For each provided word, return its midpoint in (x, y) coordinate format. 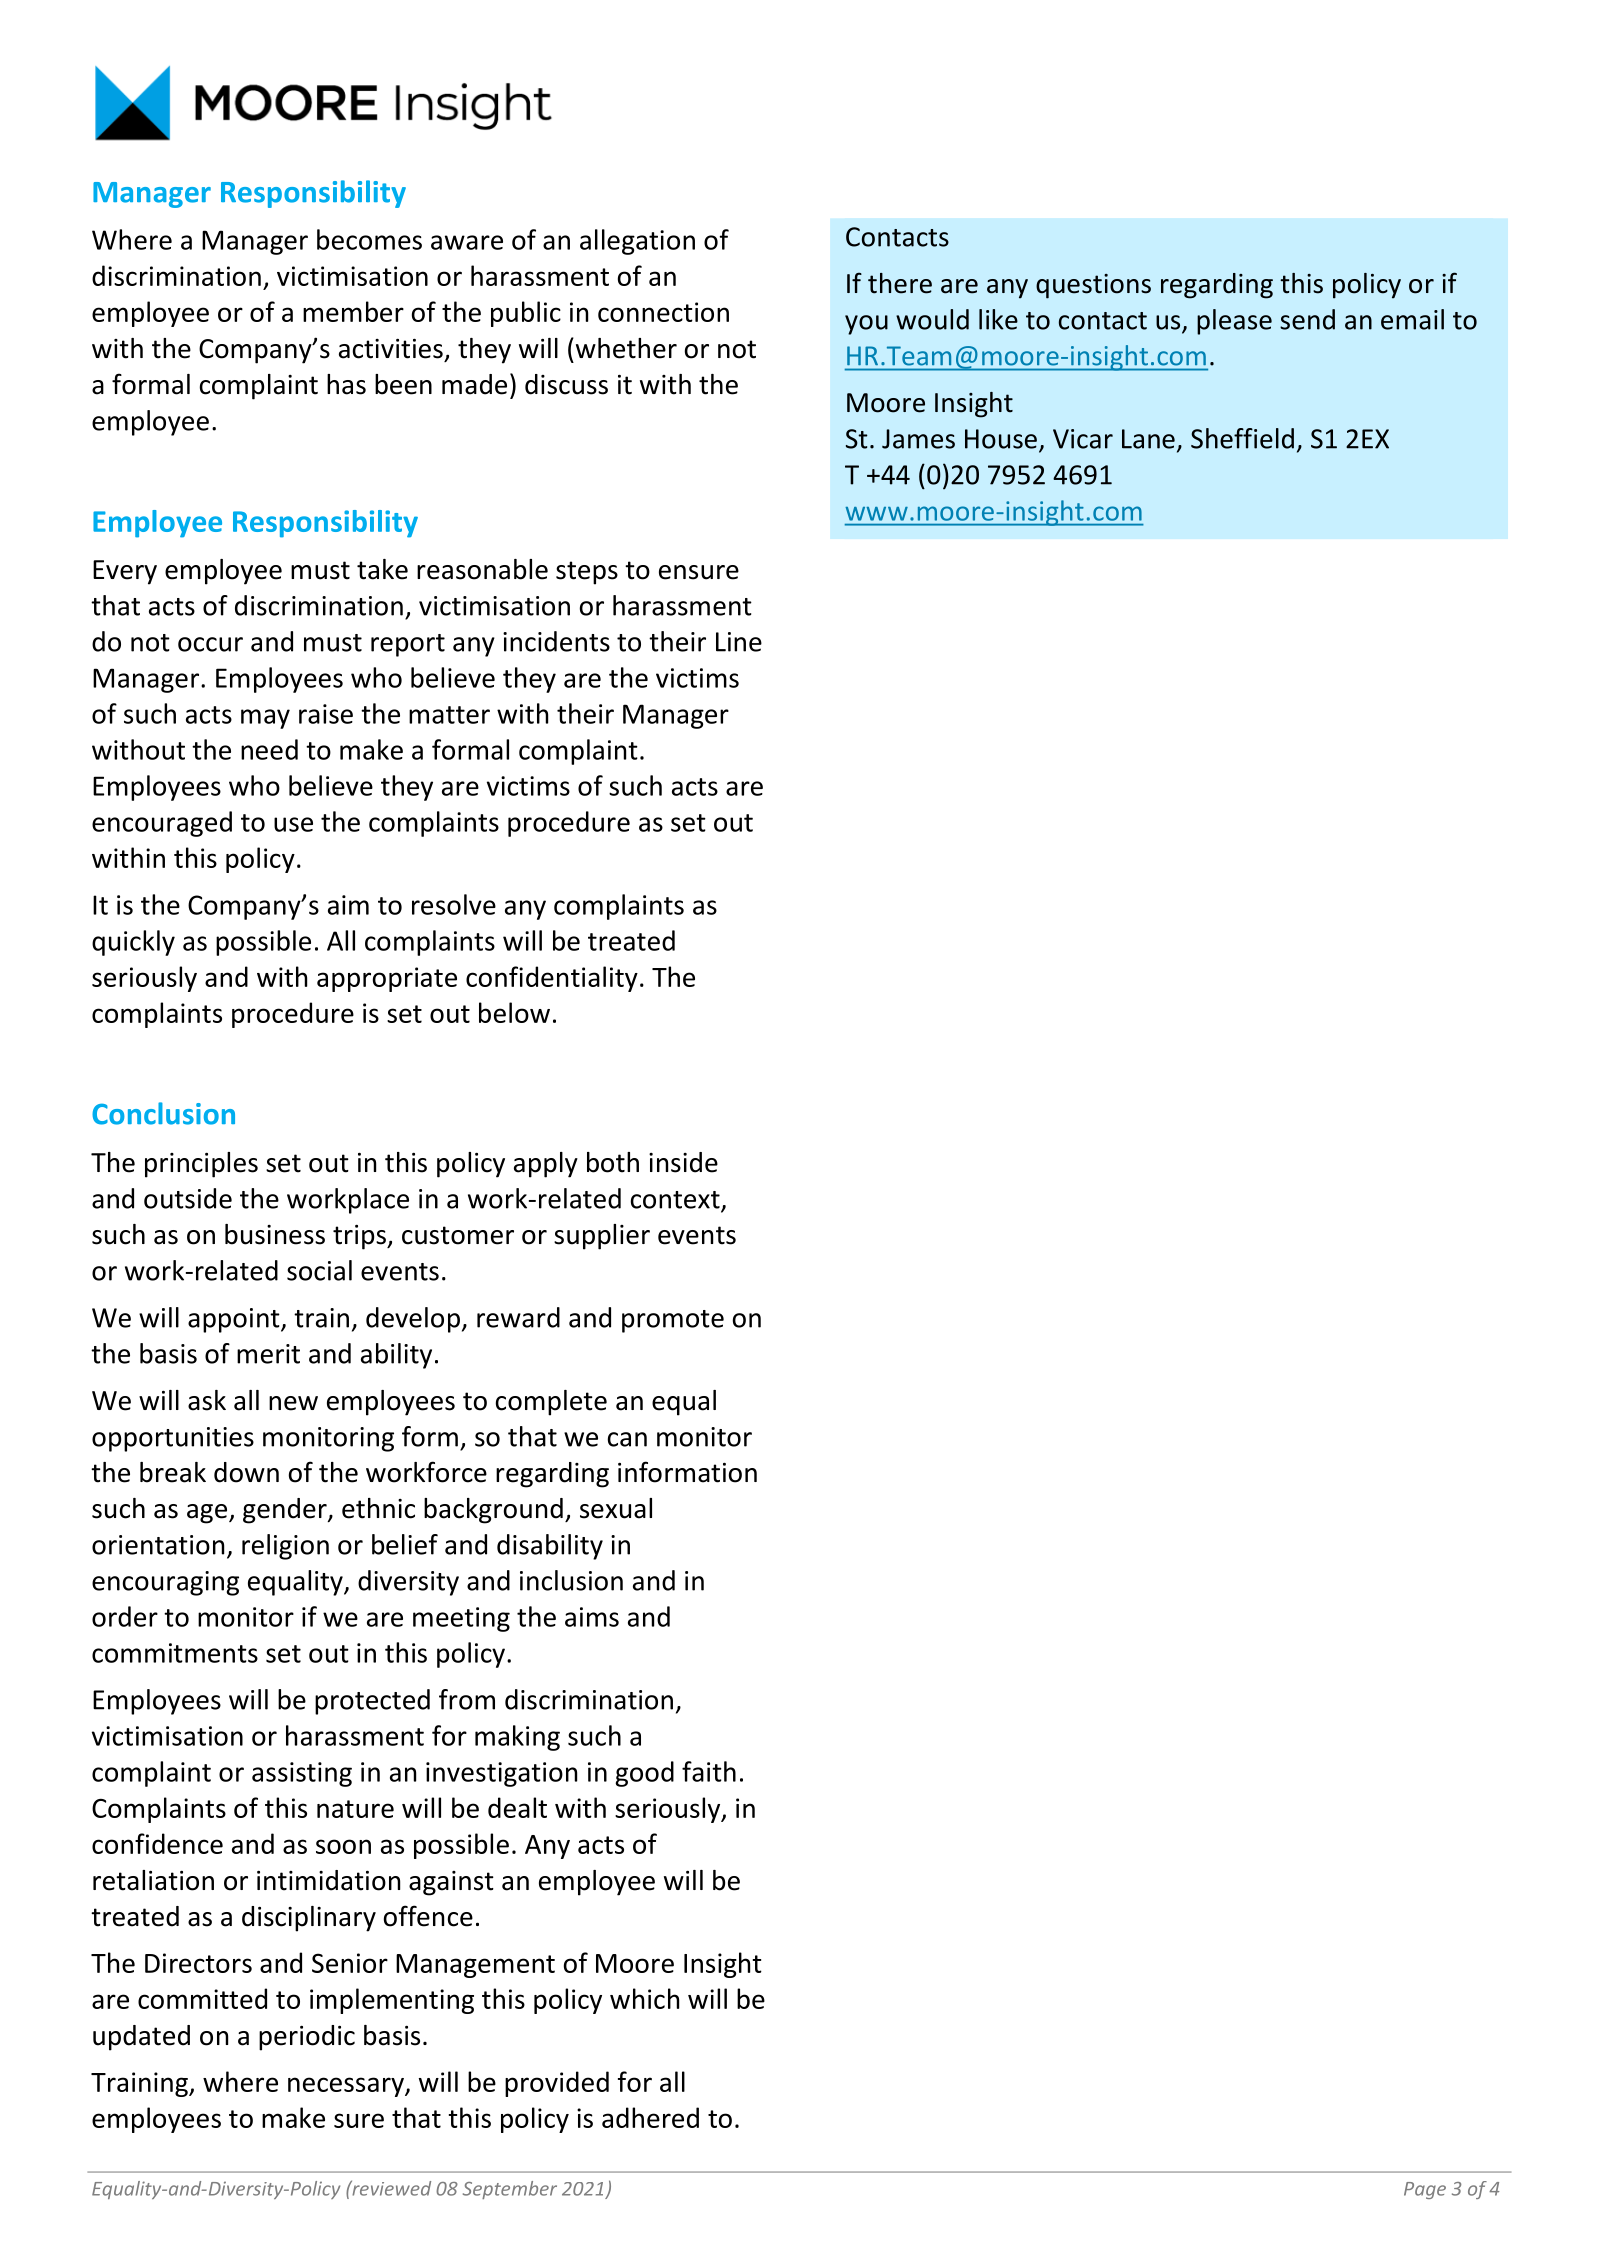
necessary (347, 2087)
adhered (650, 2117)
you (866, 325)
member (353, 311)
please (1234, 322)
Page (1425, 2190)
